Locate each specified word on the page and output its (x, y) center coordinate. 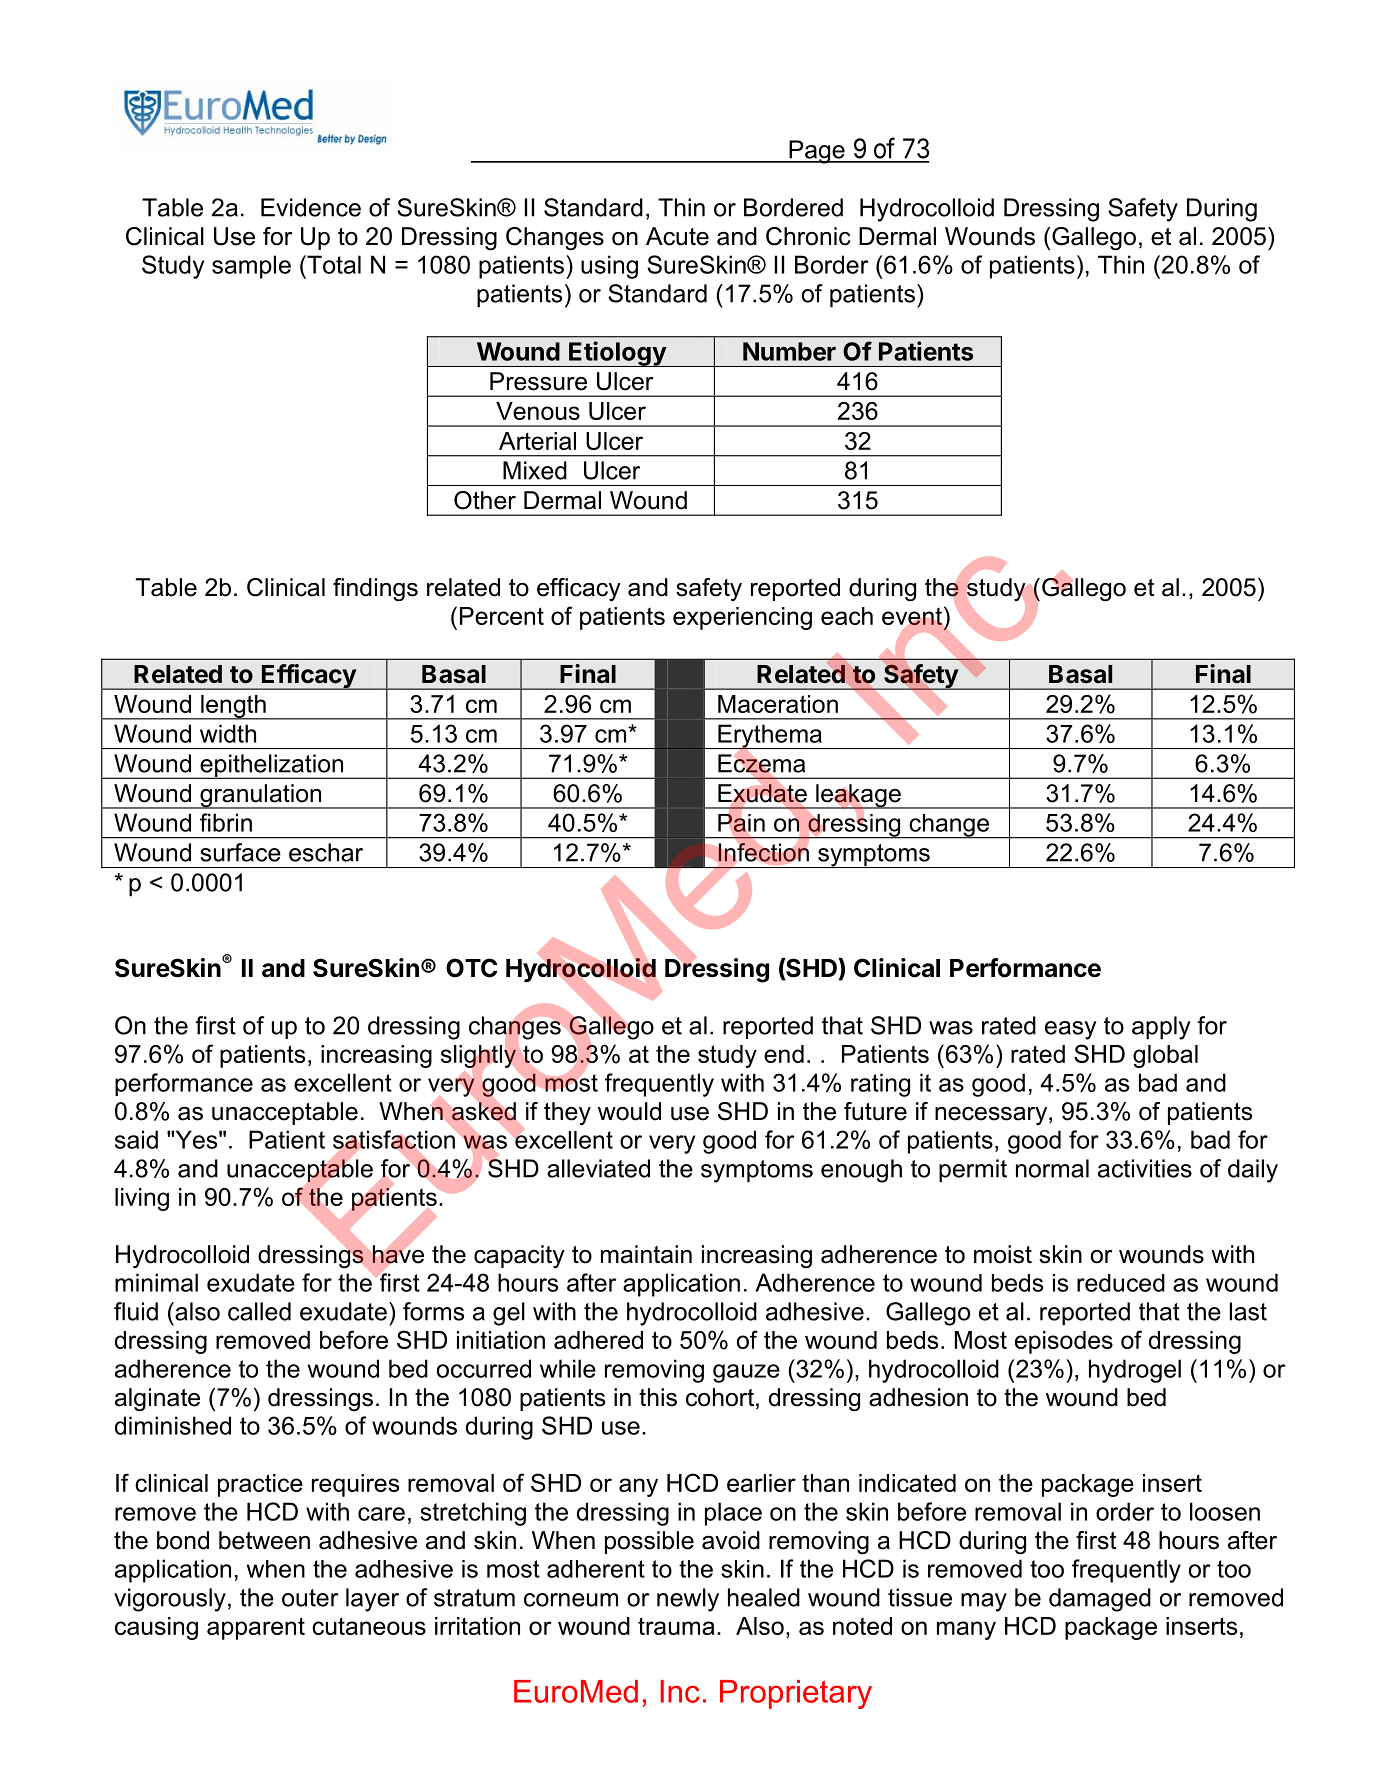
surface (240, 852)
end (784, 1054)
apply (1161, 1028)
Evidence (311, 207)
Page (817, 152)
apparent (256, 1628)
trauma (676, 1626)
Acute (677, 236)
